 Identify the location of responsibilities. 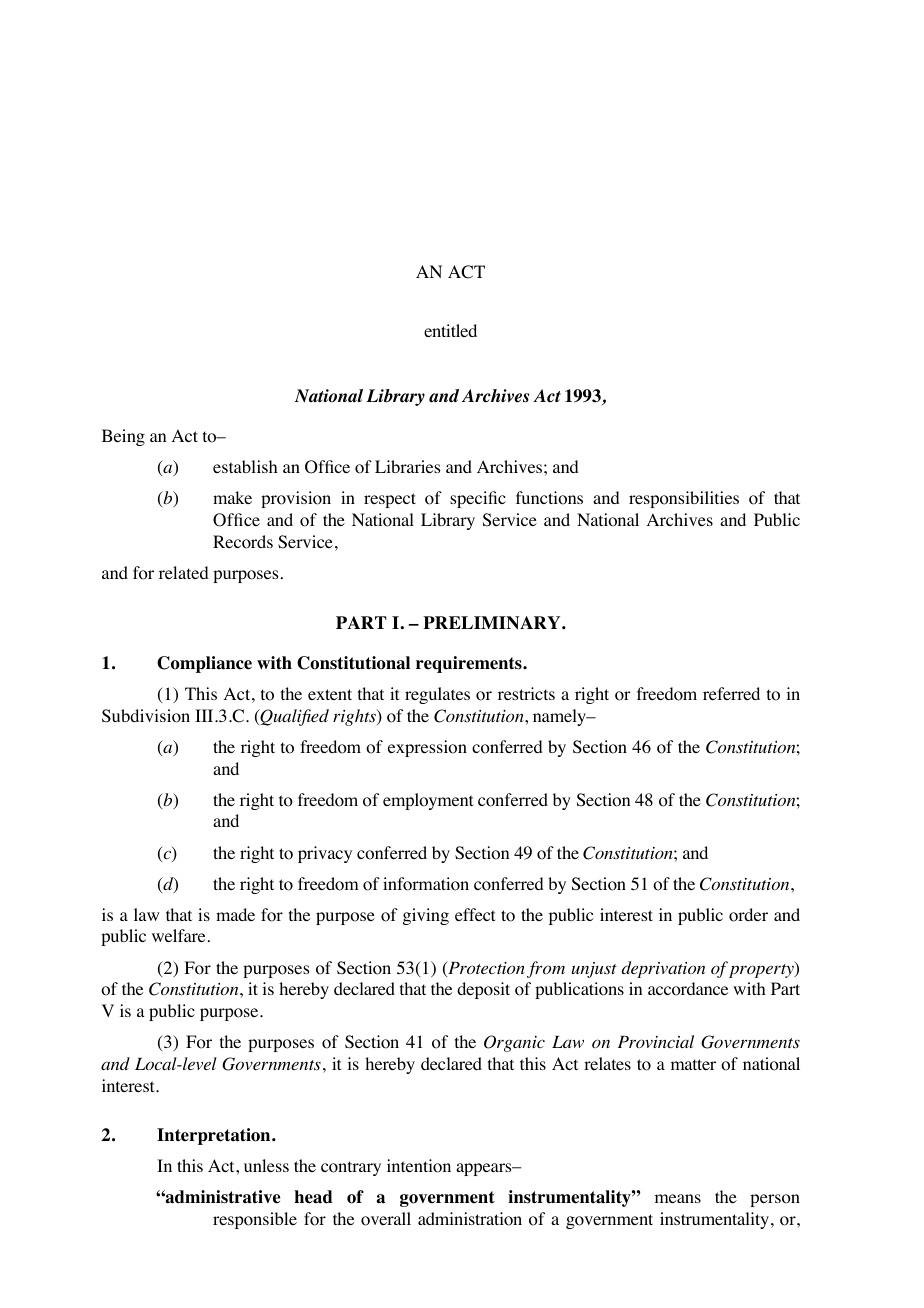
(684, 499).
